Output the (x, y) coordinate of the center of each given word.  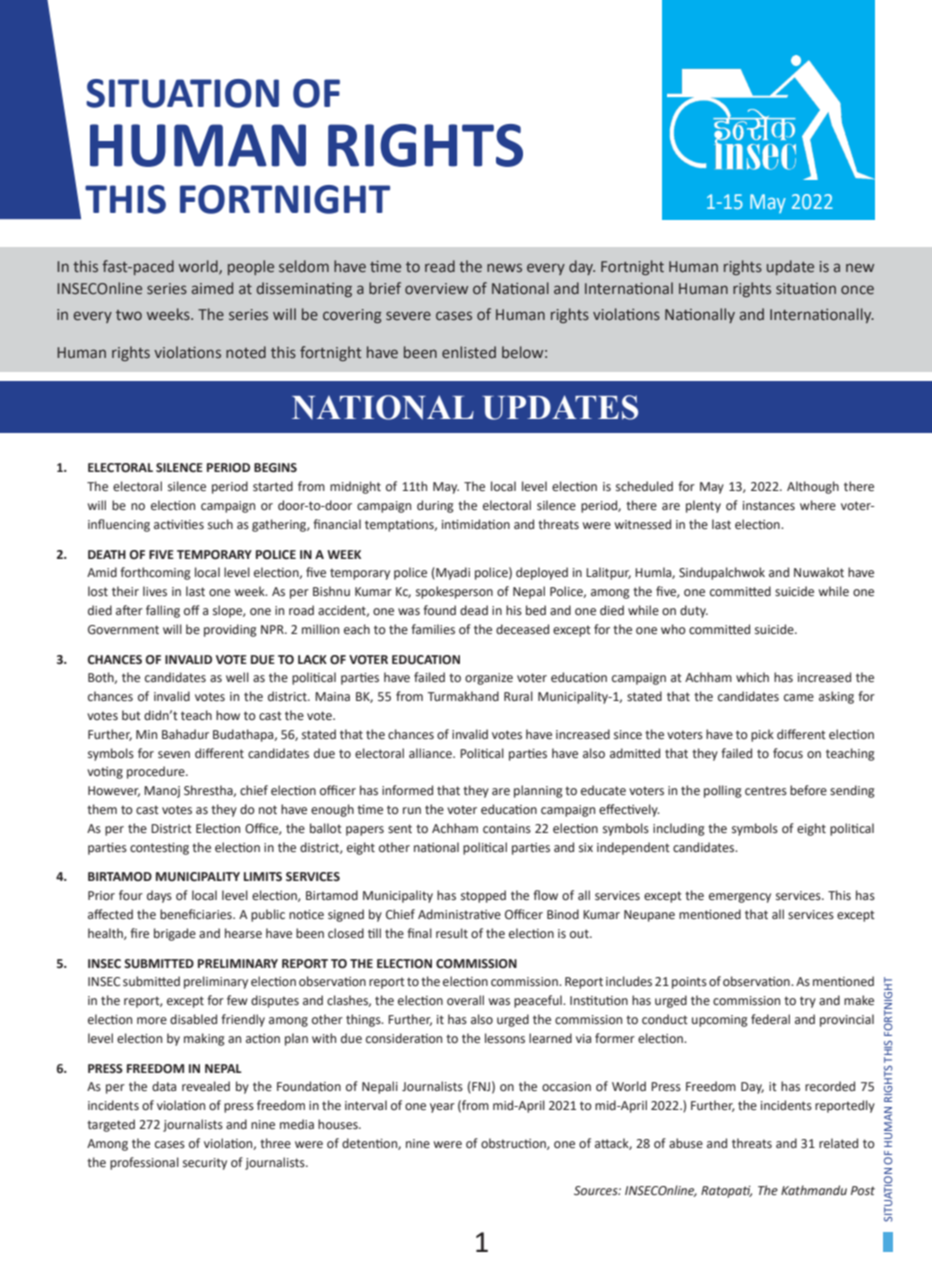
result (452, 933)
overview (436, 288)
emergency (740, 898)
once (857, 289)
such (220, 524)
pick (762, 735)
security (205, 1164)
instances (769, 506)
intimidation (476, 524)
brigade (175, 934)
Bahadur (185, 734)
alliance (431, 753)
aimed (212, 288)
